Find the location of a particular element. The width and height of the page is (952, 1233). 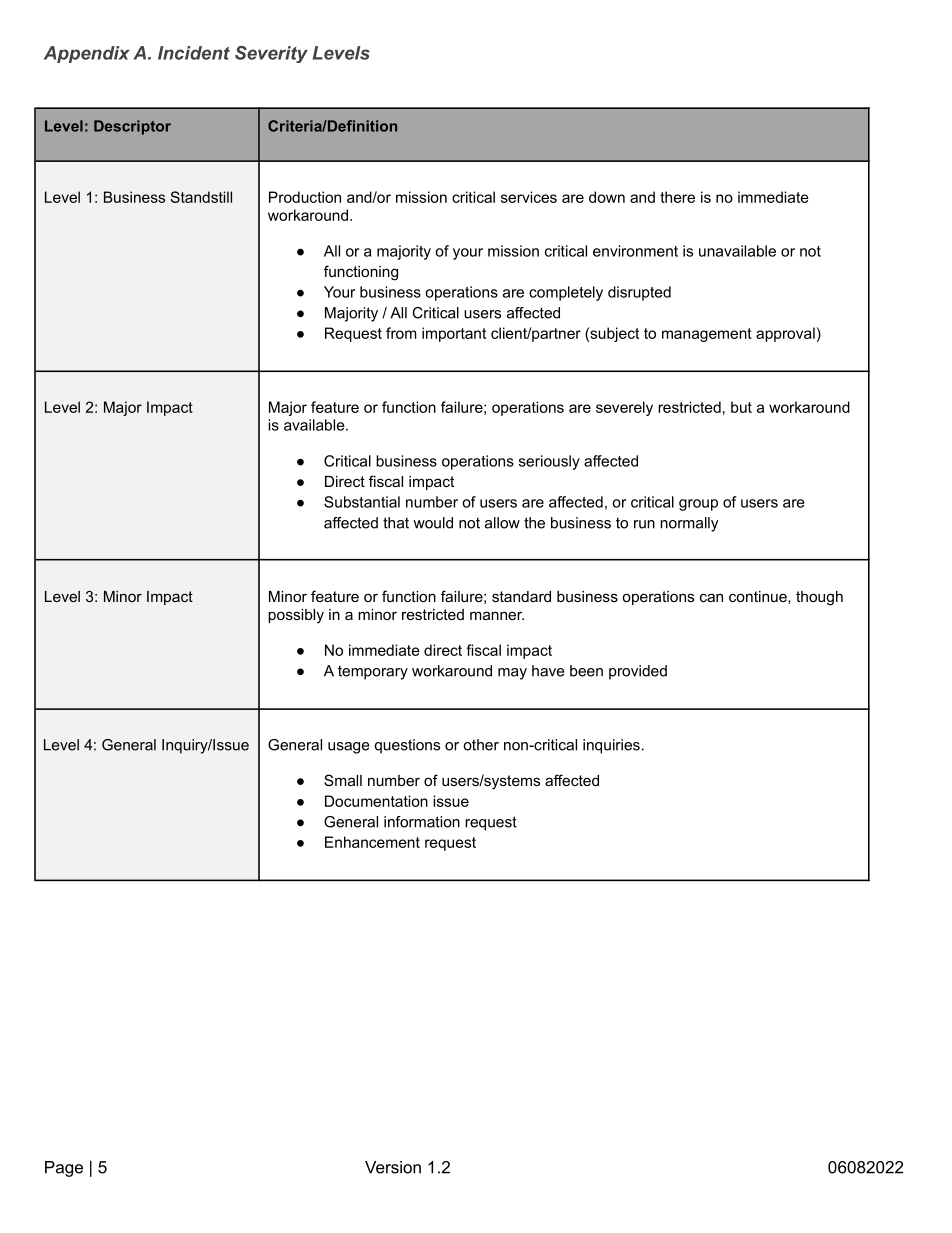

information is located at coordinates (422, 822).
